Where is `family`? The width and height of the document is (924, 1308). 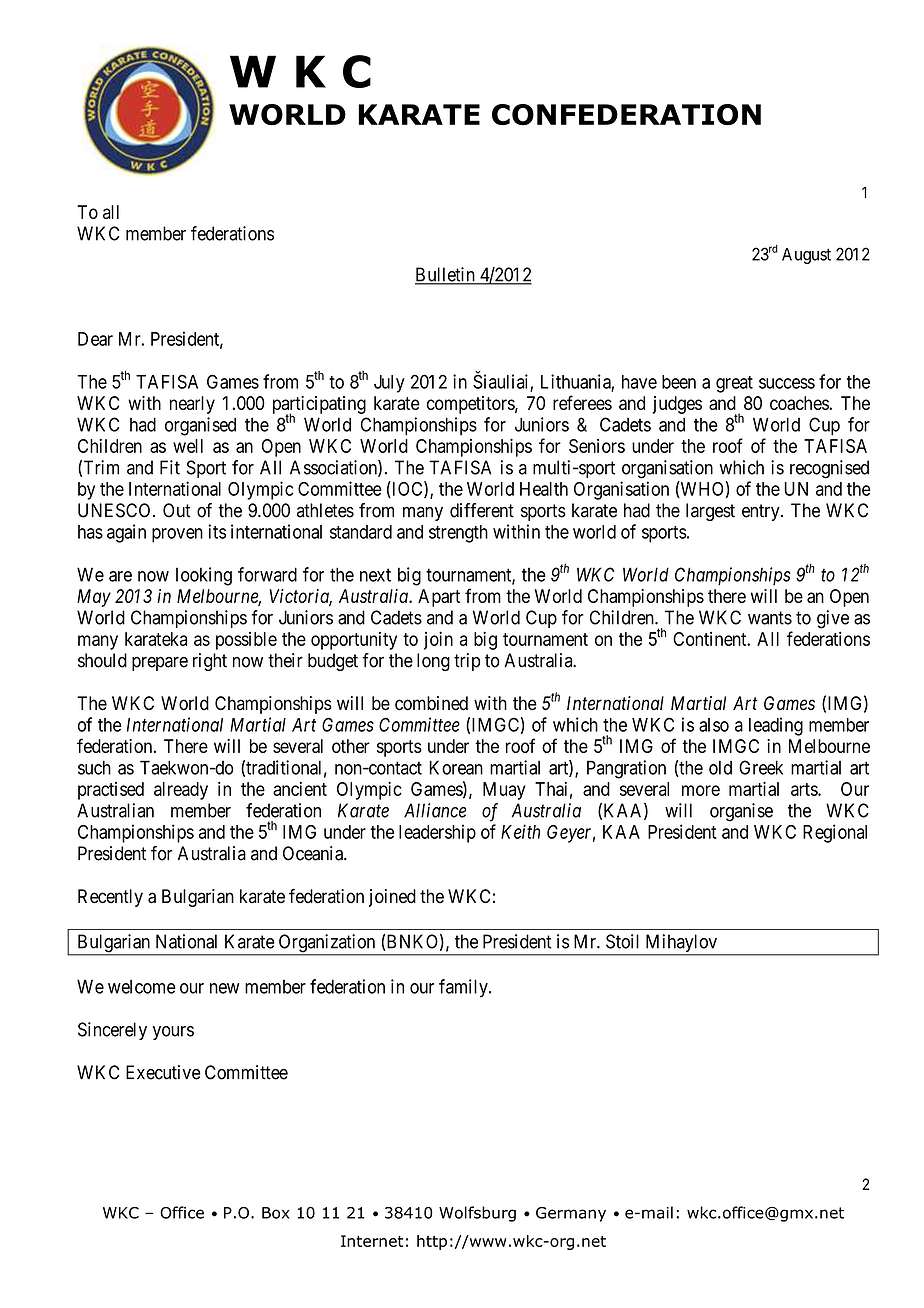
family is located at coordinates (464, 988).
